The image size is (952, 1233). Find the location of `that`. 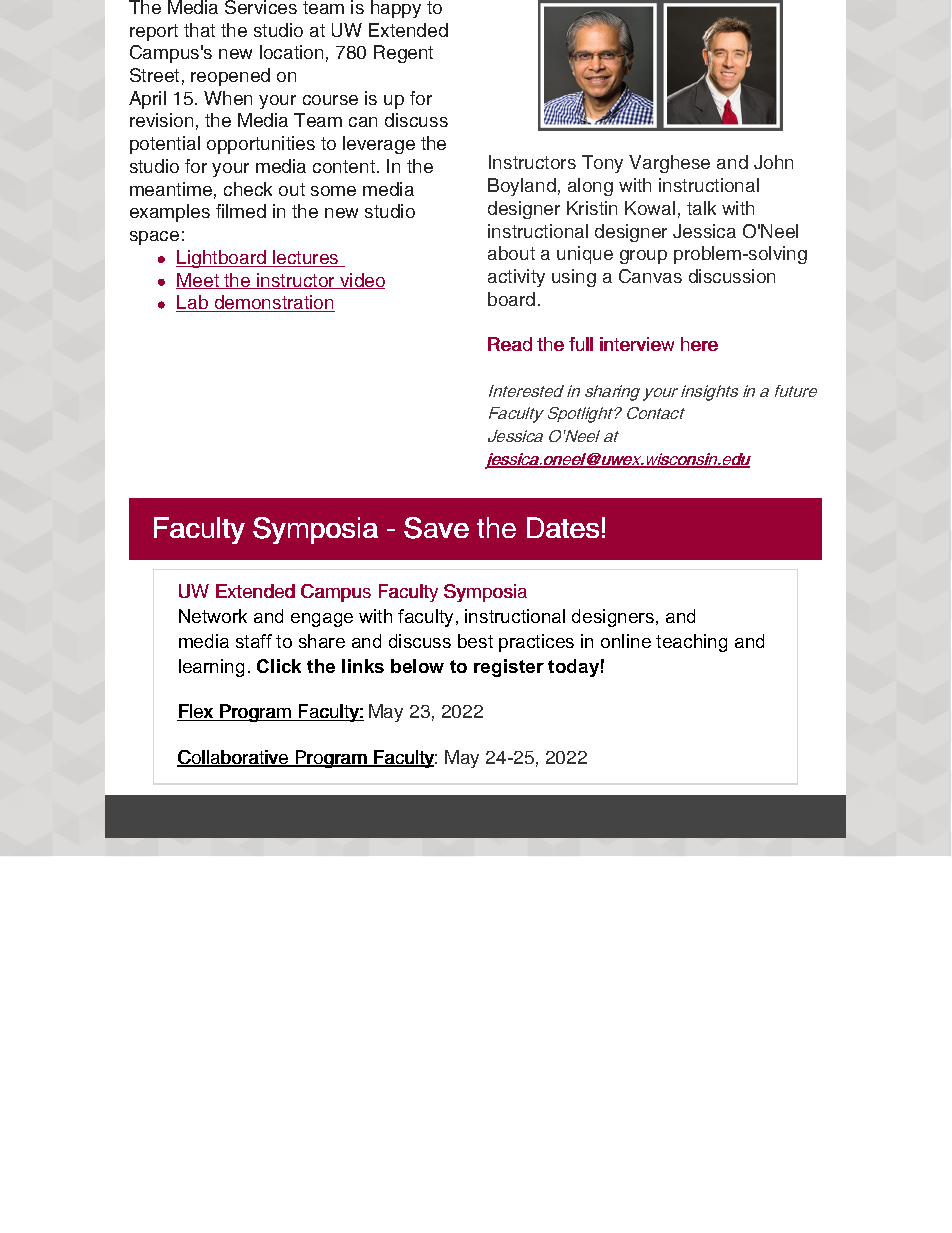

that is located at coordinates (199, 30).
